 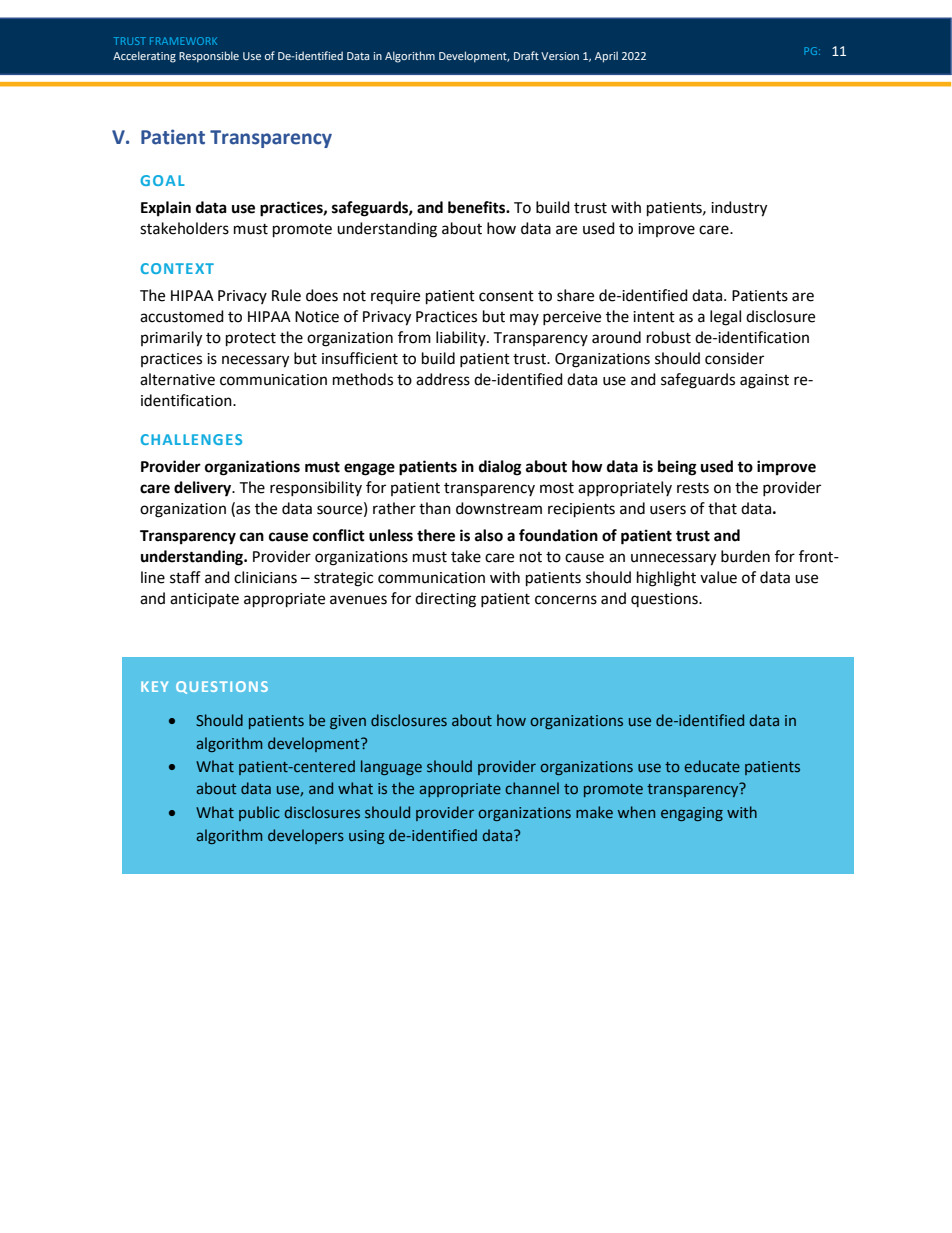 I want to click on April, so click(x=606, y=57).
